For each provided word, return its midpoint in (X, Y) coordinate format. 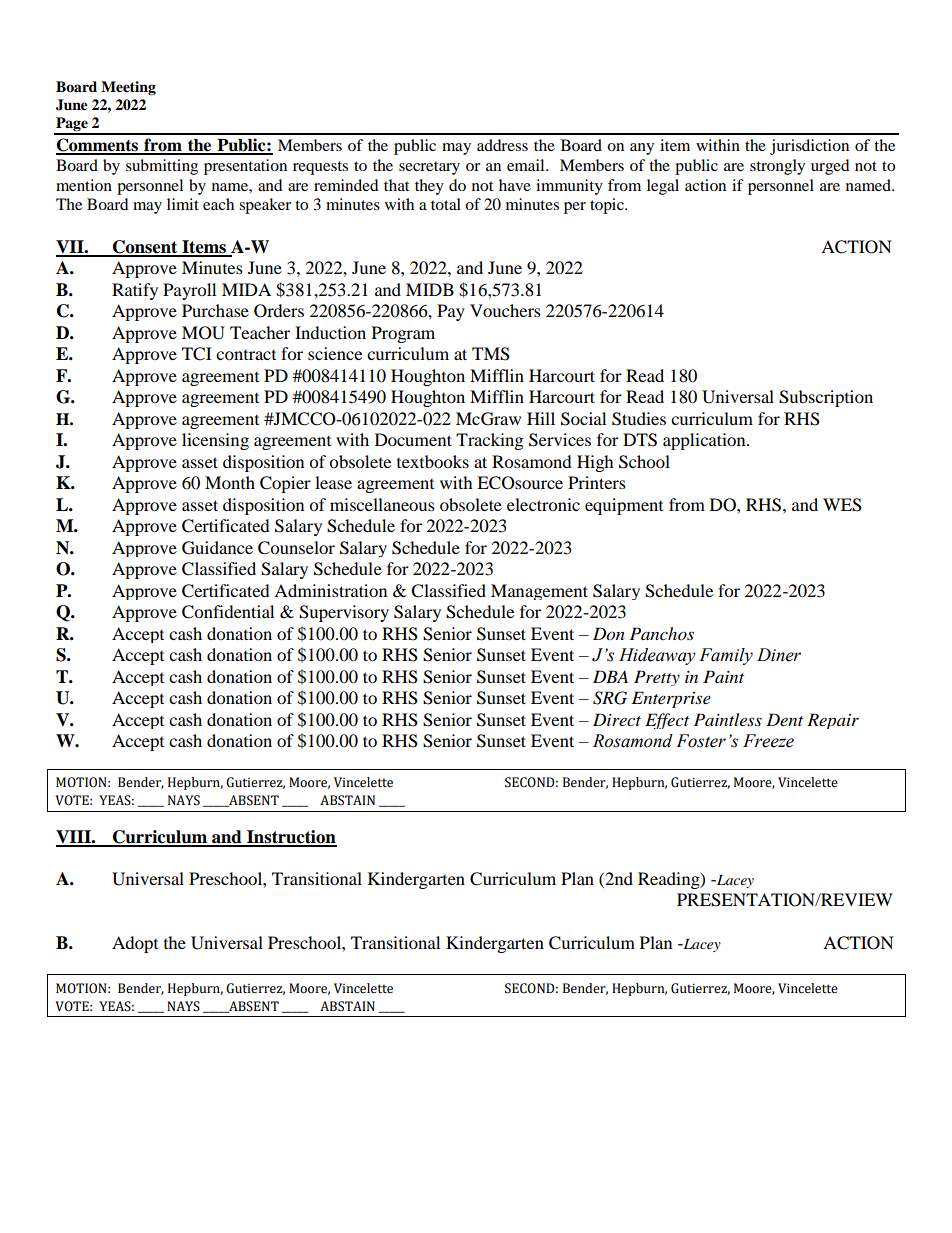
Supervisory (344, 613)
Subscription (826, 398)
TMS (491, 354)
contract (246, 355)
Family (726, 656)
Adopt (135, 944)
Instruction (291, 838)
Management (539, 592)
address (502, 145)
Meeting (128, 88)
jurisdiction (809, 147)
